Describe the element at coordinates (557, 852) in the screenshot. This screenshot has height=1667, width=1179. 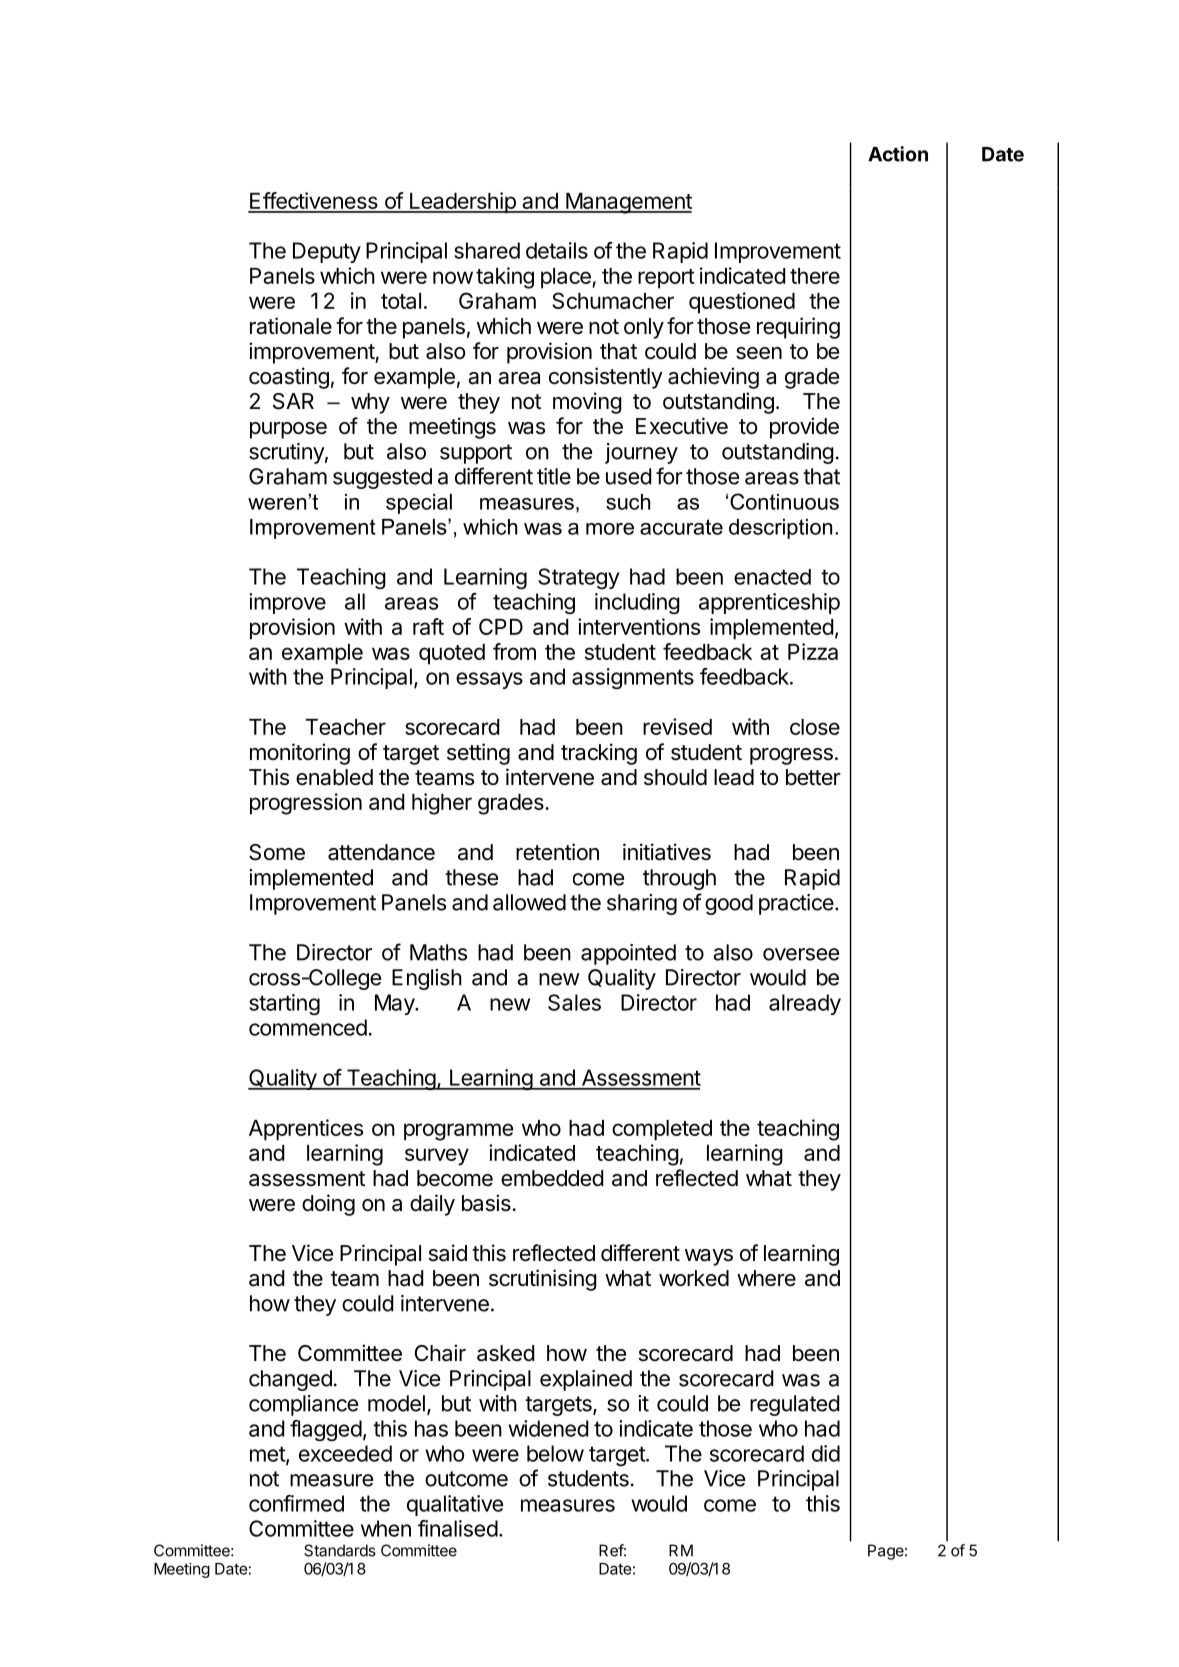
I see `retention` at that location.
